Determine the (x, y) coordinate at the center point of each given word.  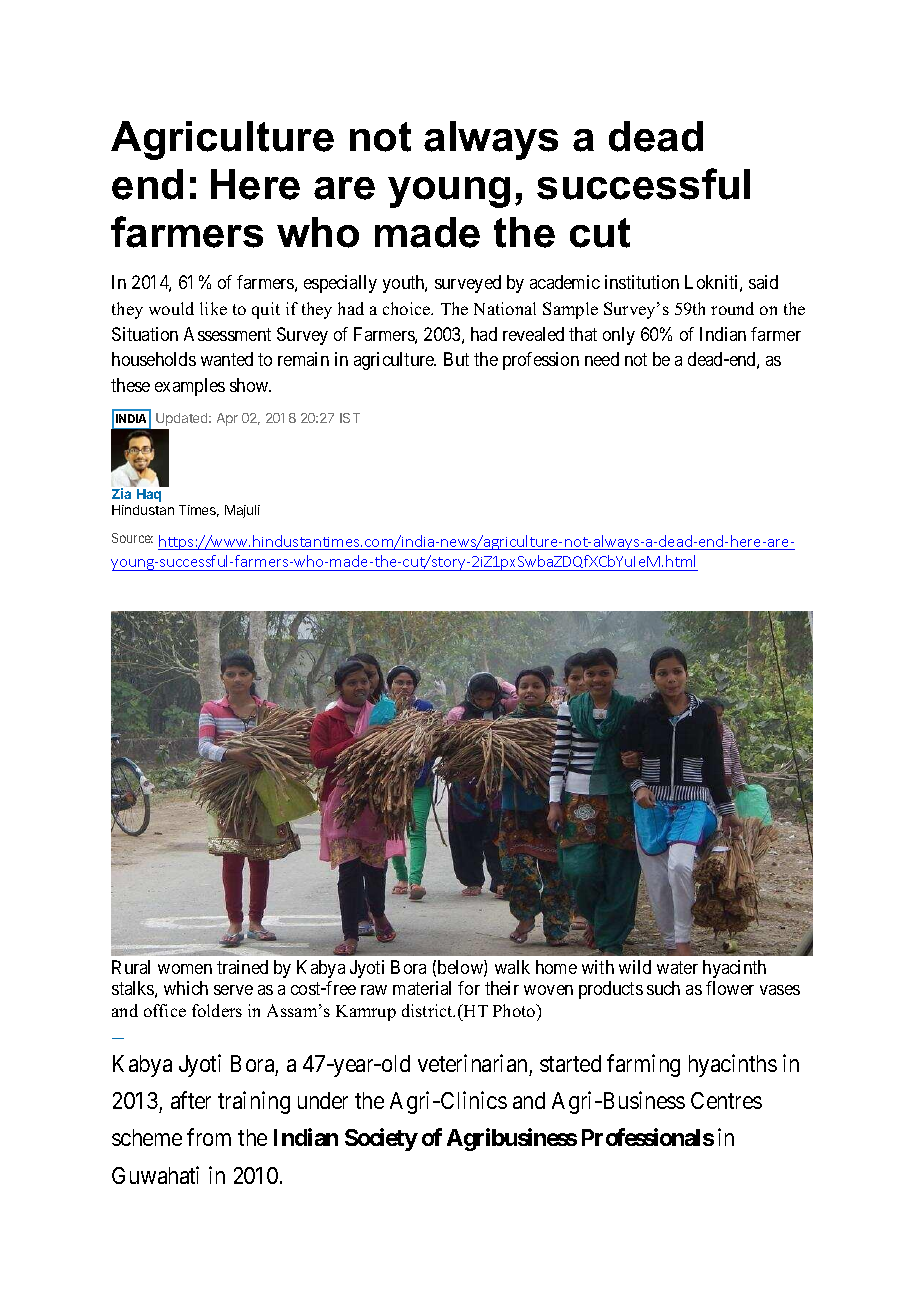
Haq (149, 495)
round (732, 308)
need (602, 359)
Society (381, 1139)
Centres (726, 1100)
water (677, 967)
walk (512, 967)
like (213, 308)
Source (132, 538)
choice (408, 308)
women (185, 969)
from (209, 1137)
